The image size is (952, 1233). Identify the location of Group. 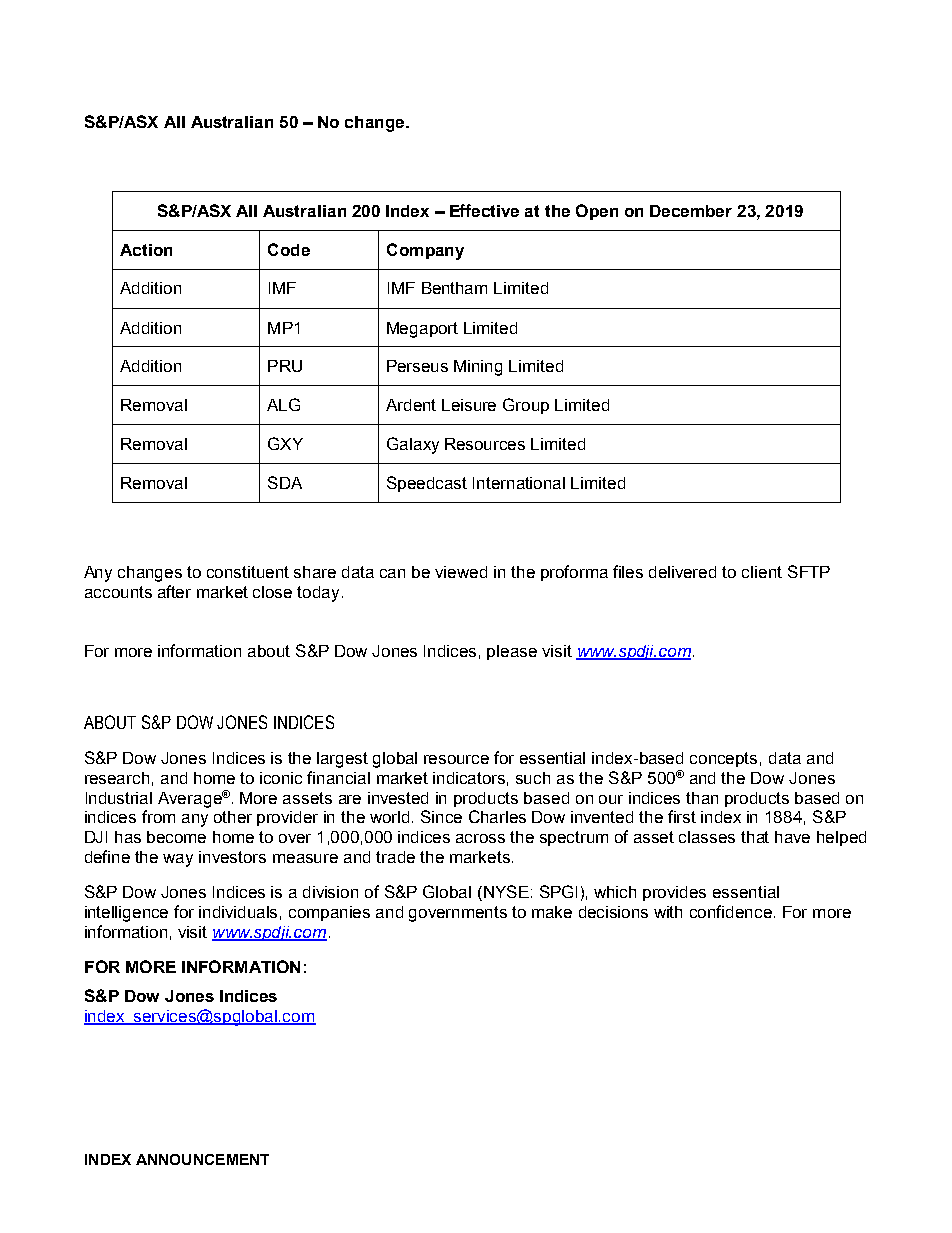
(526, 406).
